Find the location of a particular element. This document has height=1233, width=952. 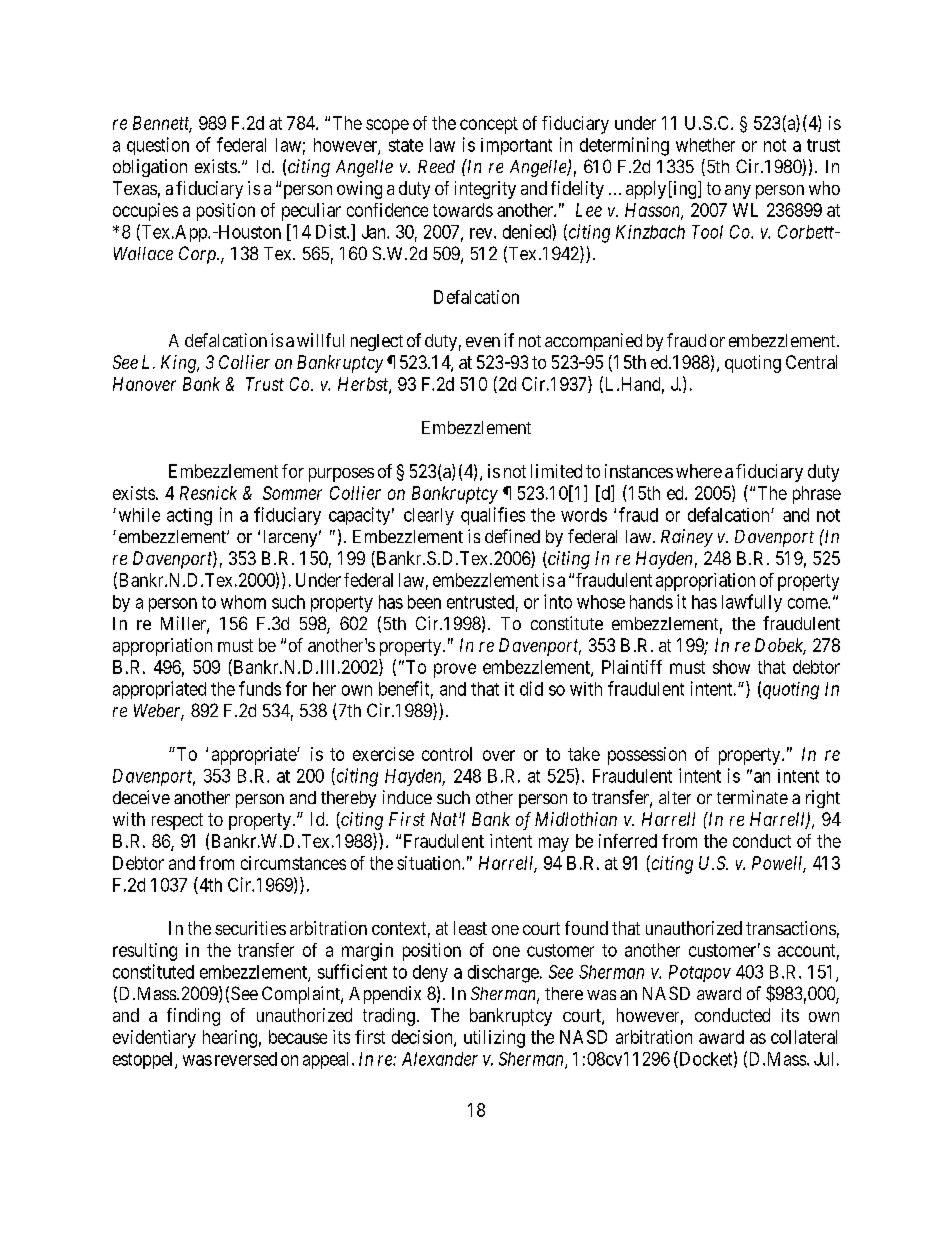

been is located at coordinates (424, 602).
